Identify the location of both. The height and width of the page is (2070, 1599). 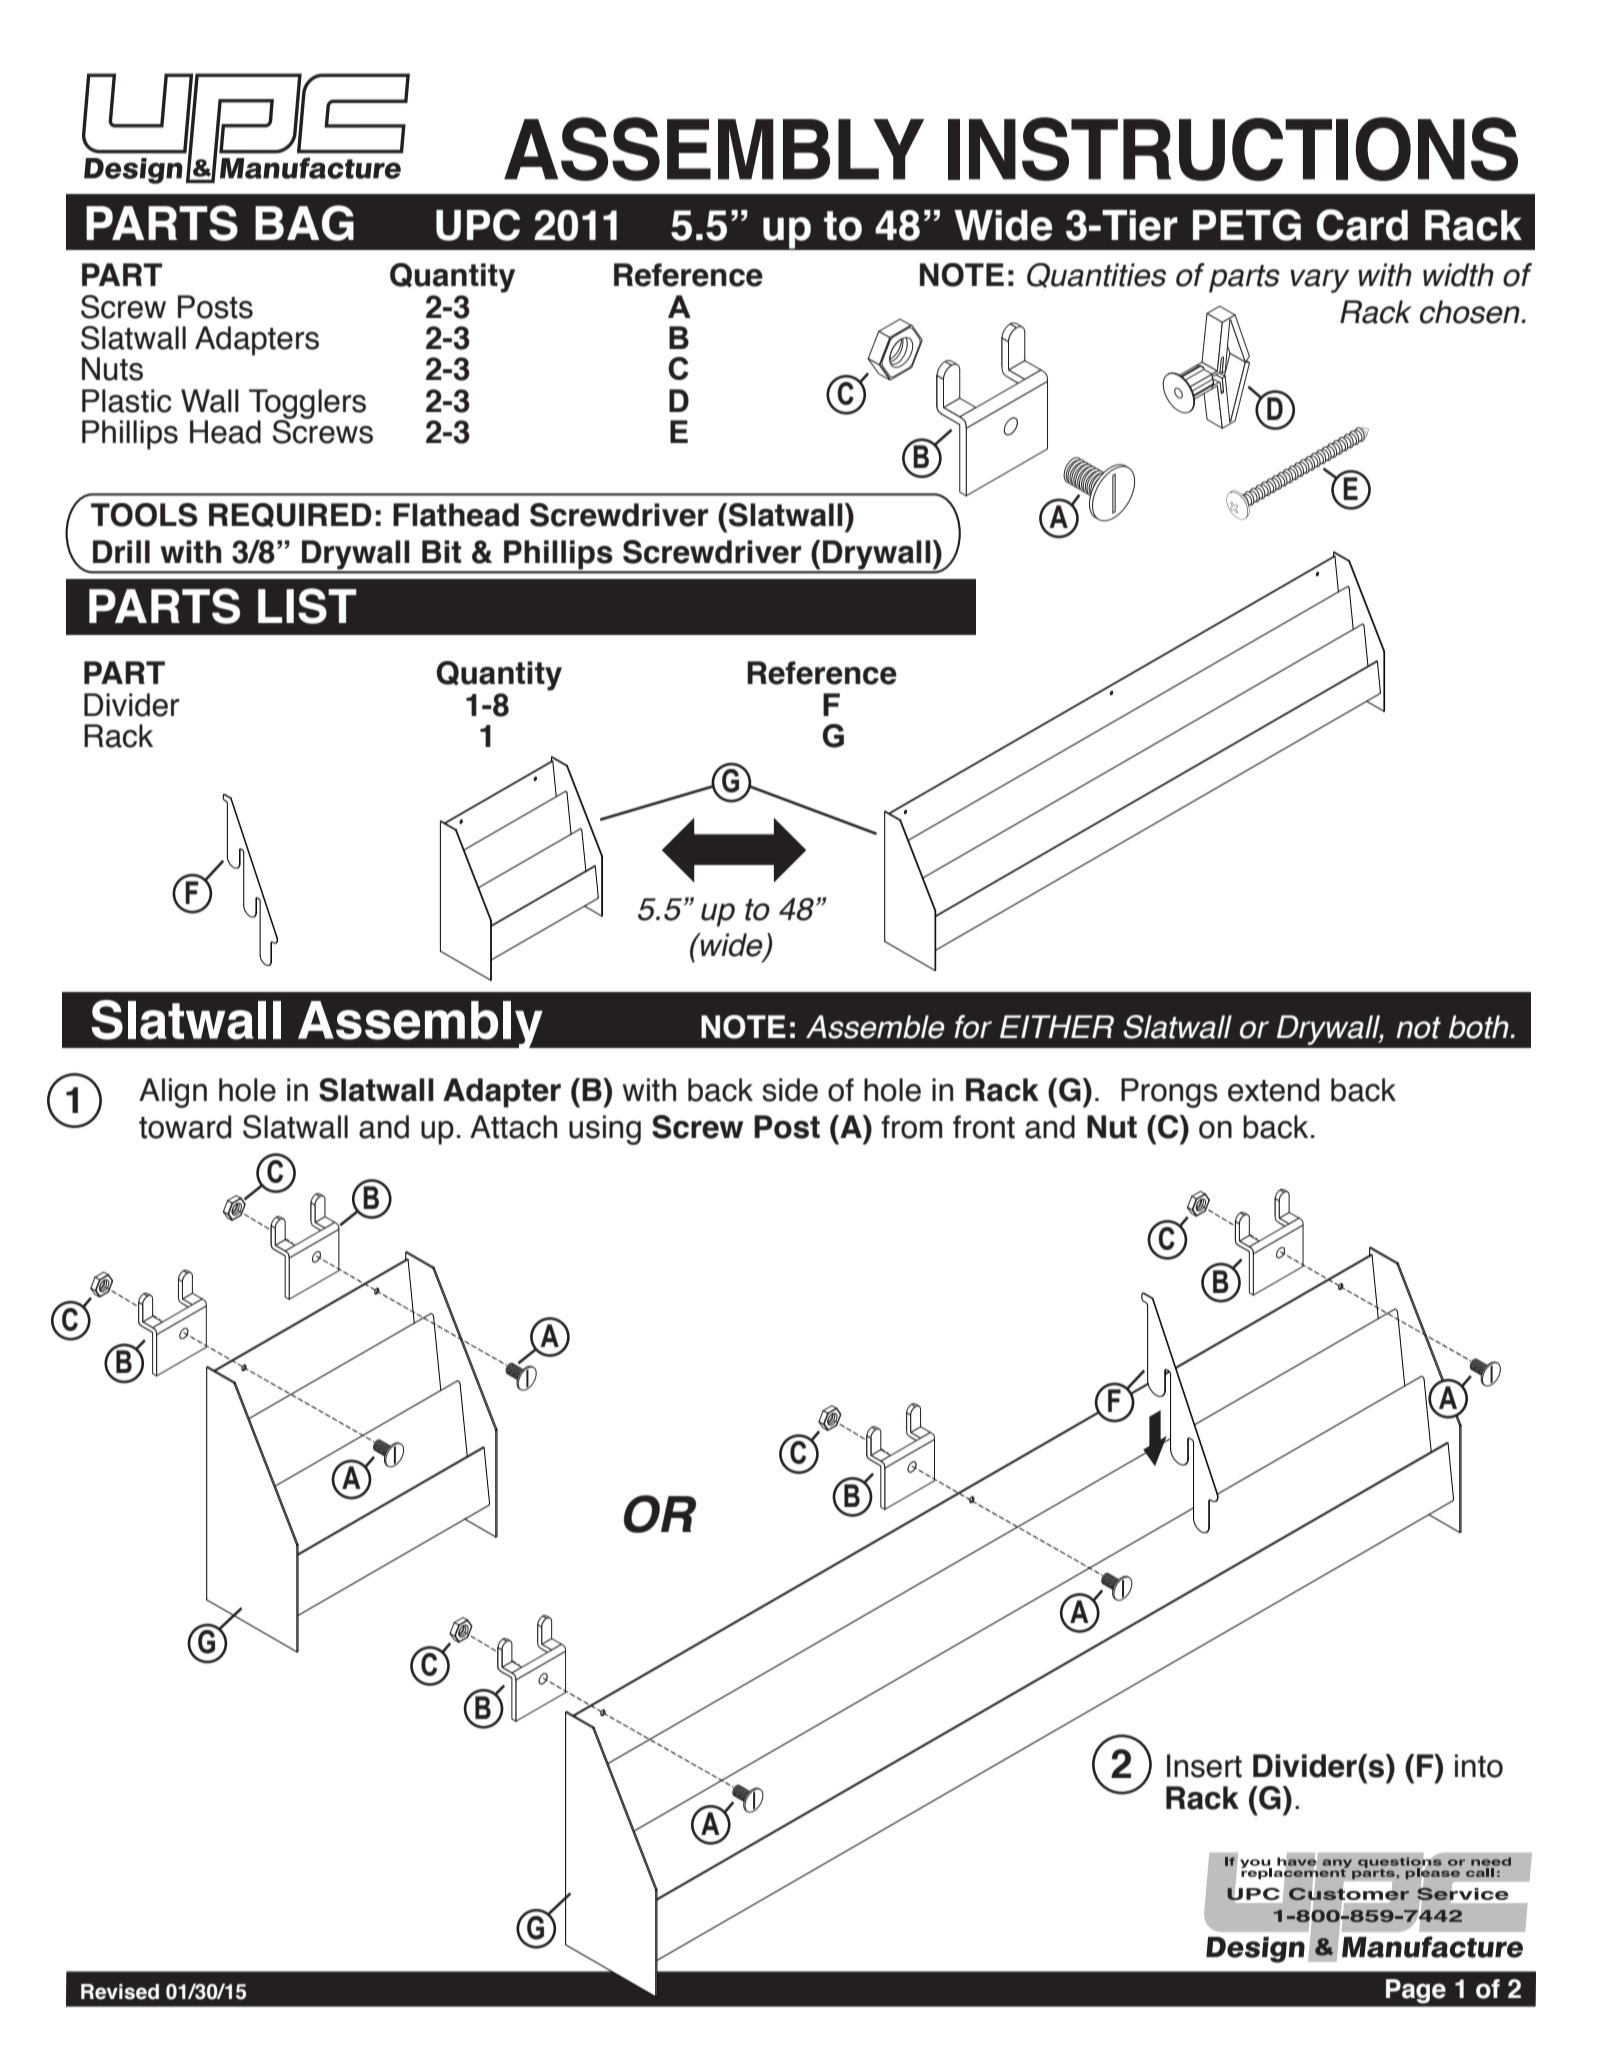
(1480, 1027).
